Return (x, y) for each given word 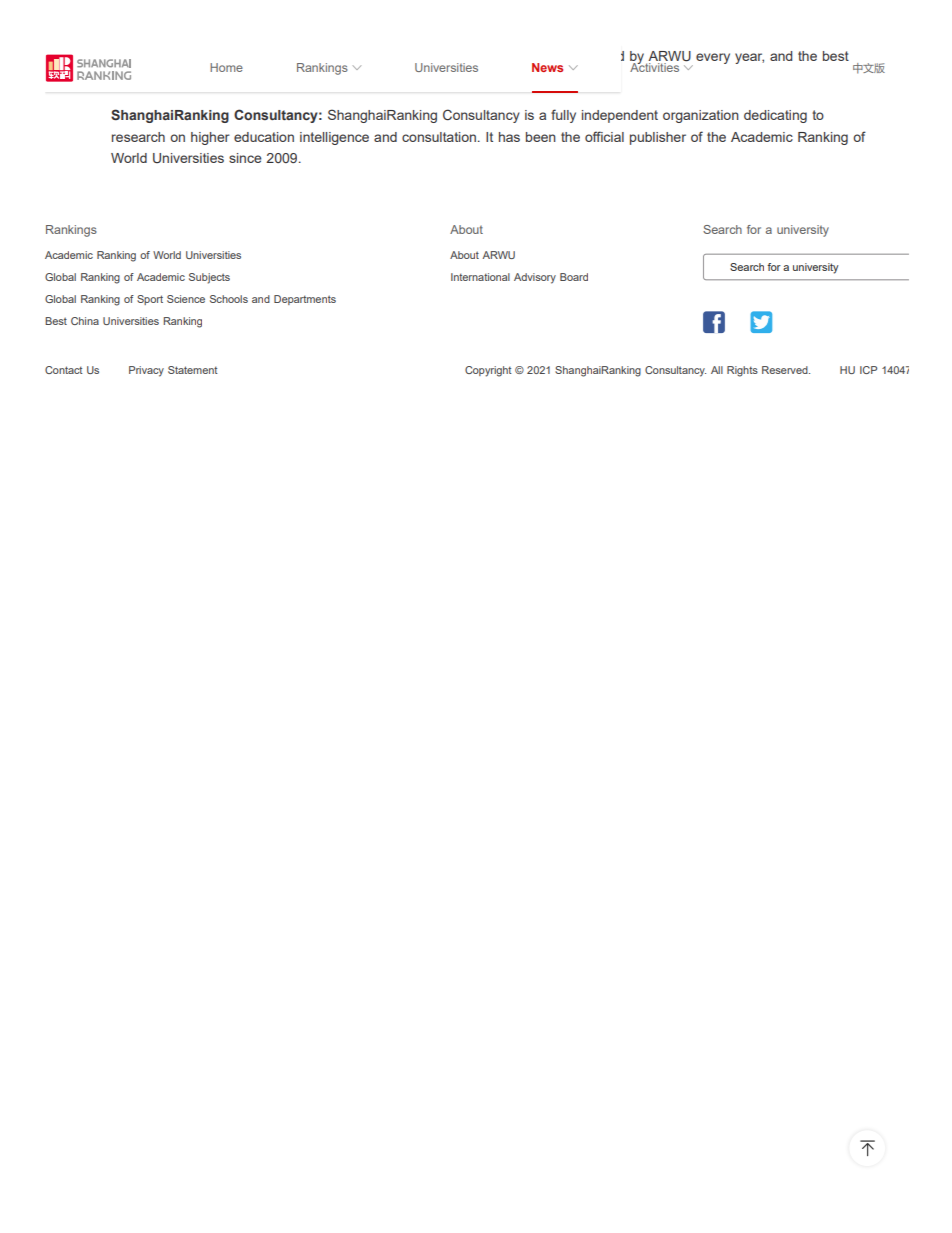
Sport (150, 300)
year (749, 58)
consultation (439, 137)
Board (574, 277)
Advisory (535, 278)
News (547, 67)
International (480, 277)
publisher (658, 138)
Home (226, 67)
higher (210, 138)
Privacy (146, 371)
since (245, 158)
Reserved (786, 370)
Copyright (488, 371)
